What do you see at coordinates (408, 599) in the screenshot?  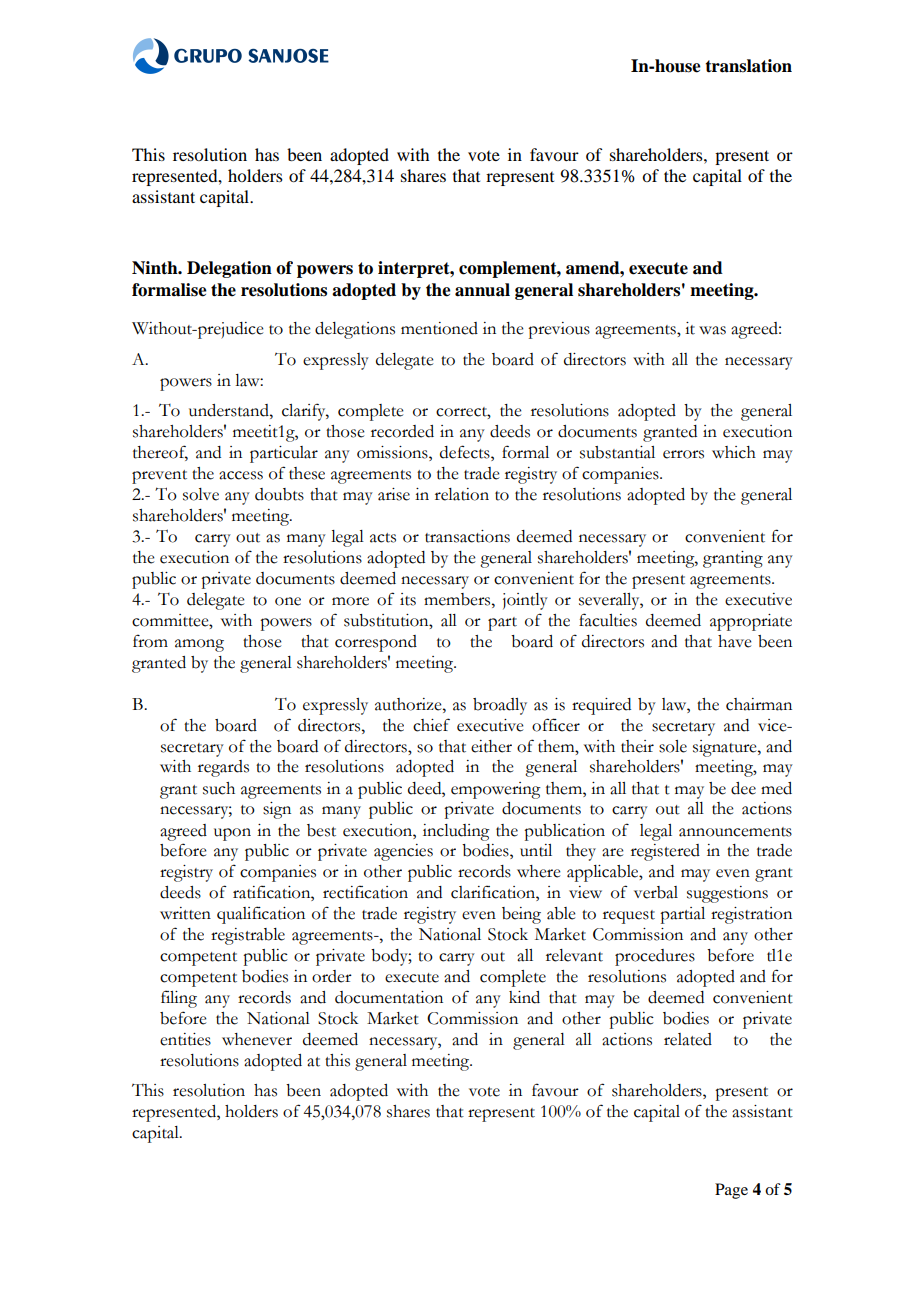 I see `its` at bounding box center [408, 599].
